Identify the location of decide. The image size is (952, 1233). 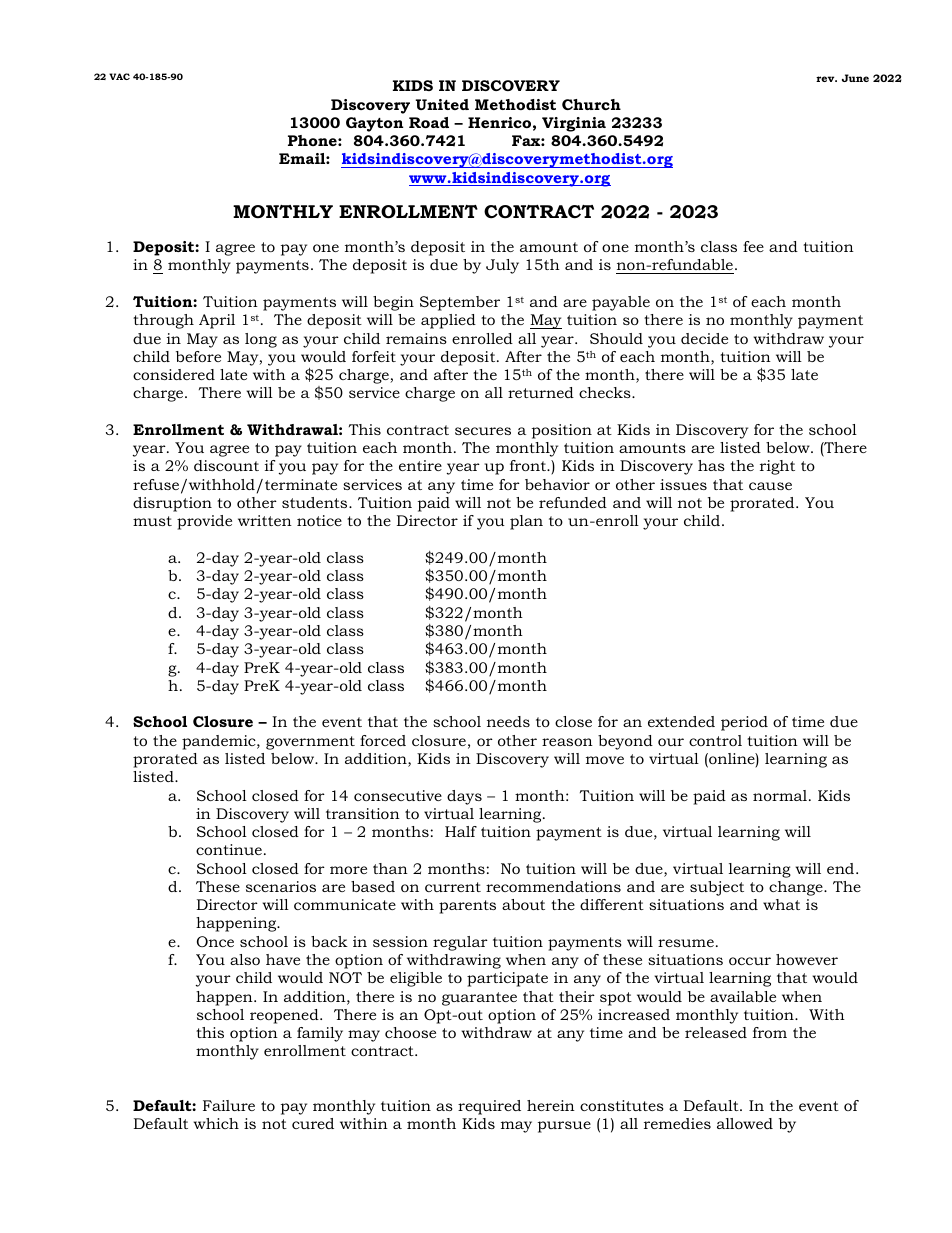
(704, 338).
